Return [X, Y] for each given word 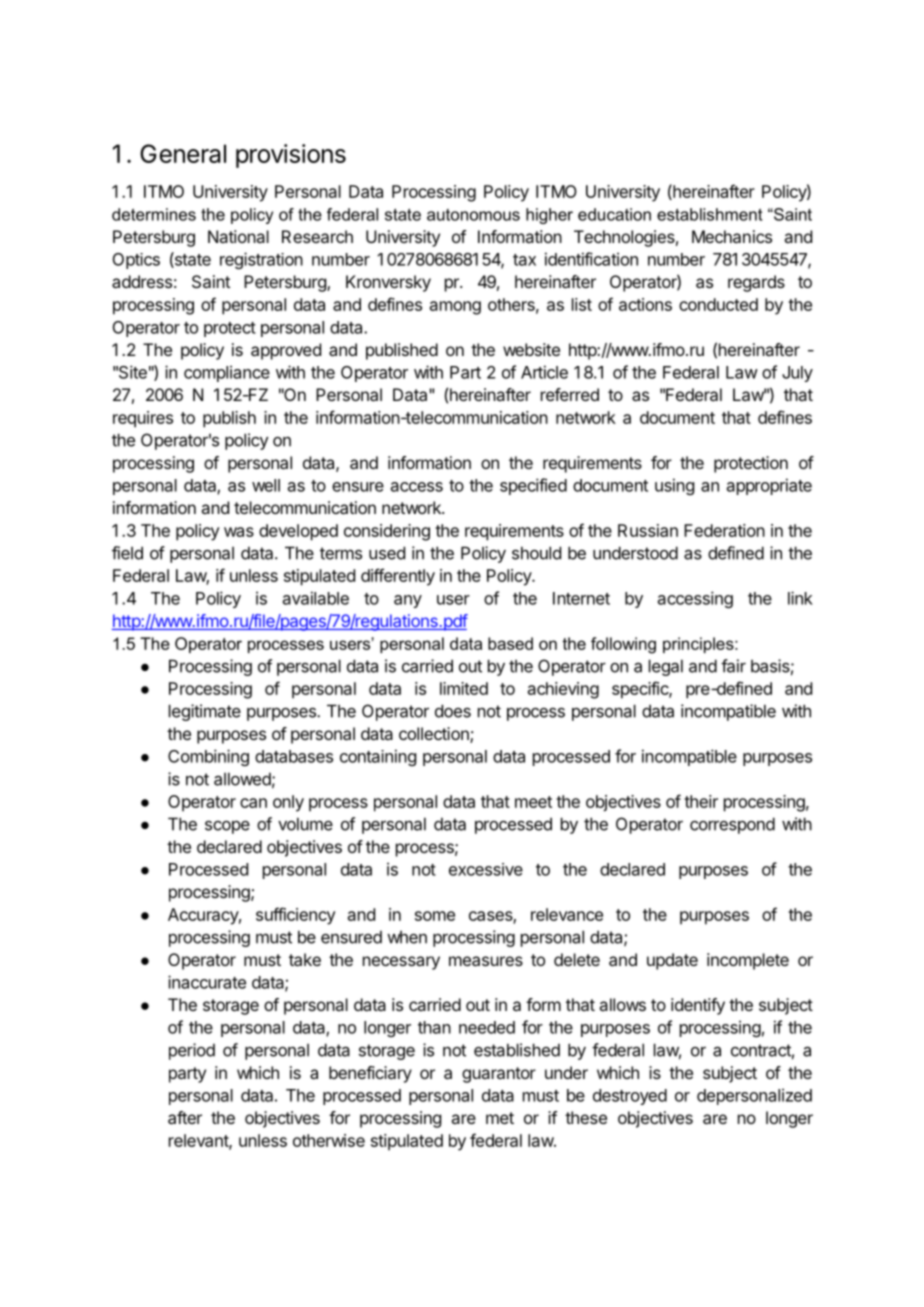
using [674, 486]
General [183, 153]
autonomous [473, 215]
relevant [199, 1141]
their [701, 801]
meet [533, 802]
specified [533, 486]
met [500, 1118]
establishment [710, 214]
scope [227, 827]
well [266, 485]
